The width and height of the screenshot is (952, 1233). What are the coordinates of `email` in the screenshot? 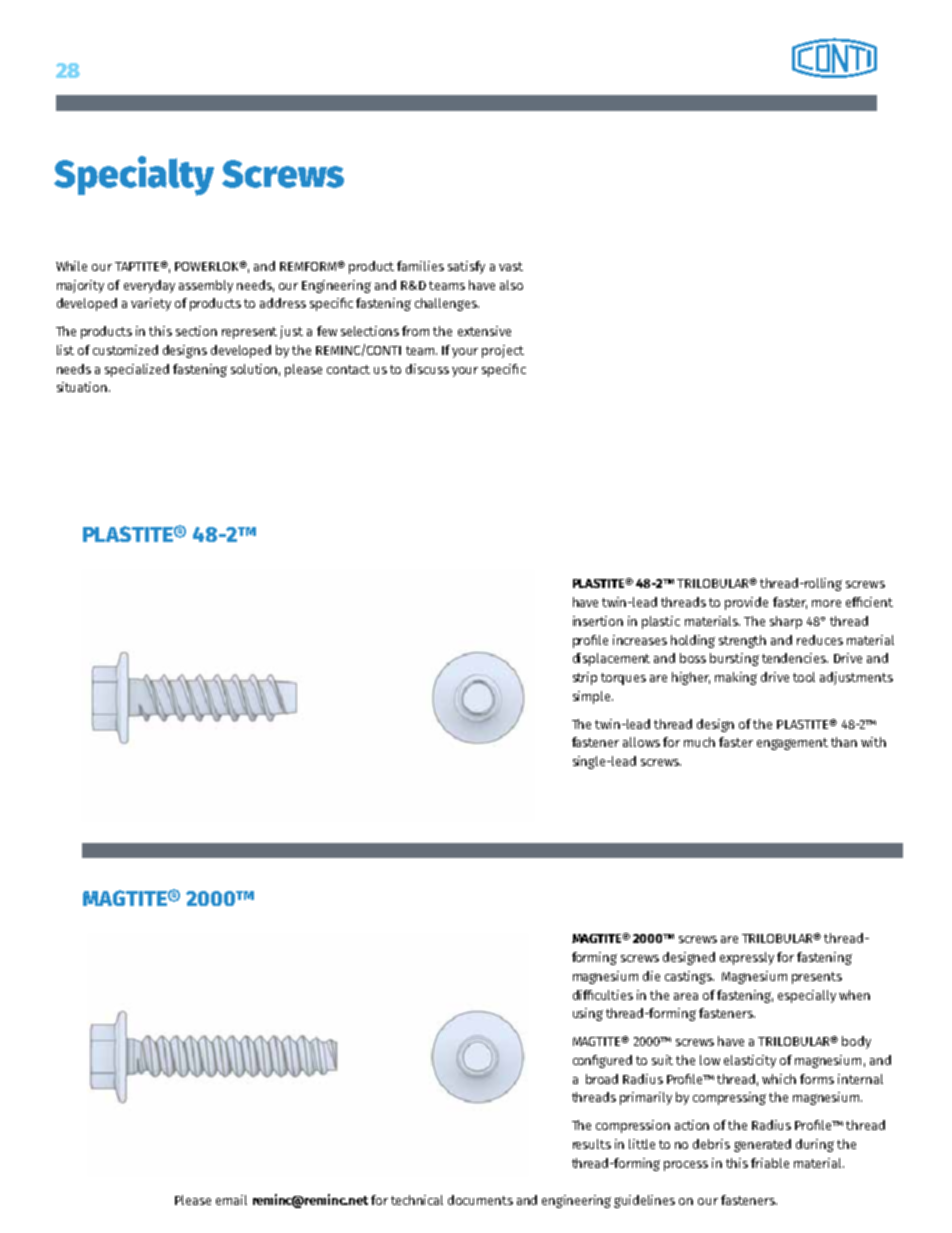 It's located at (231, 1200).
